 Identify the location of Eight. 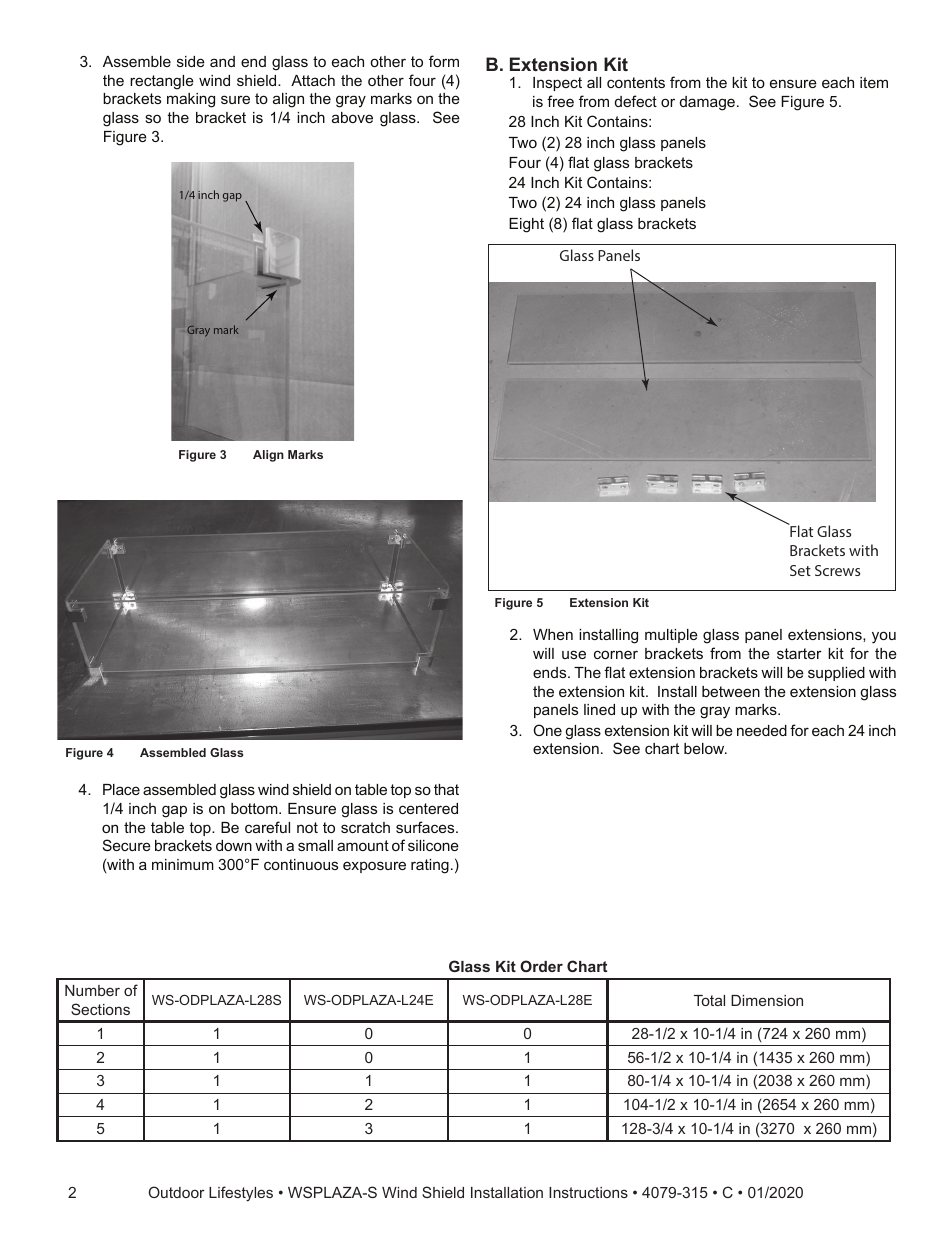
(526, 225).
